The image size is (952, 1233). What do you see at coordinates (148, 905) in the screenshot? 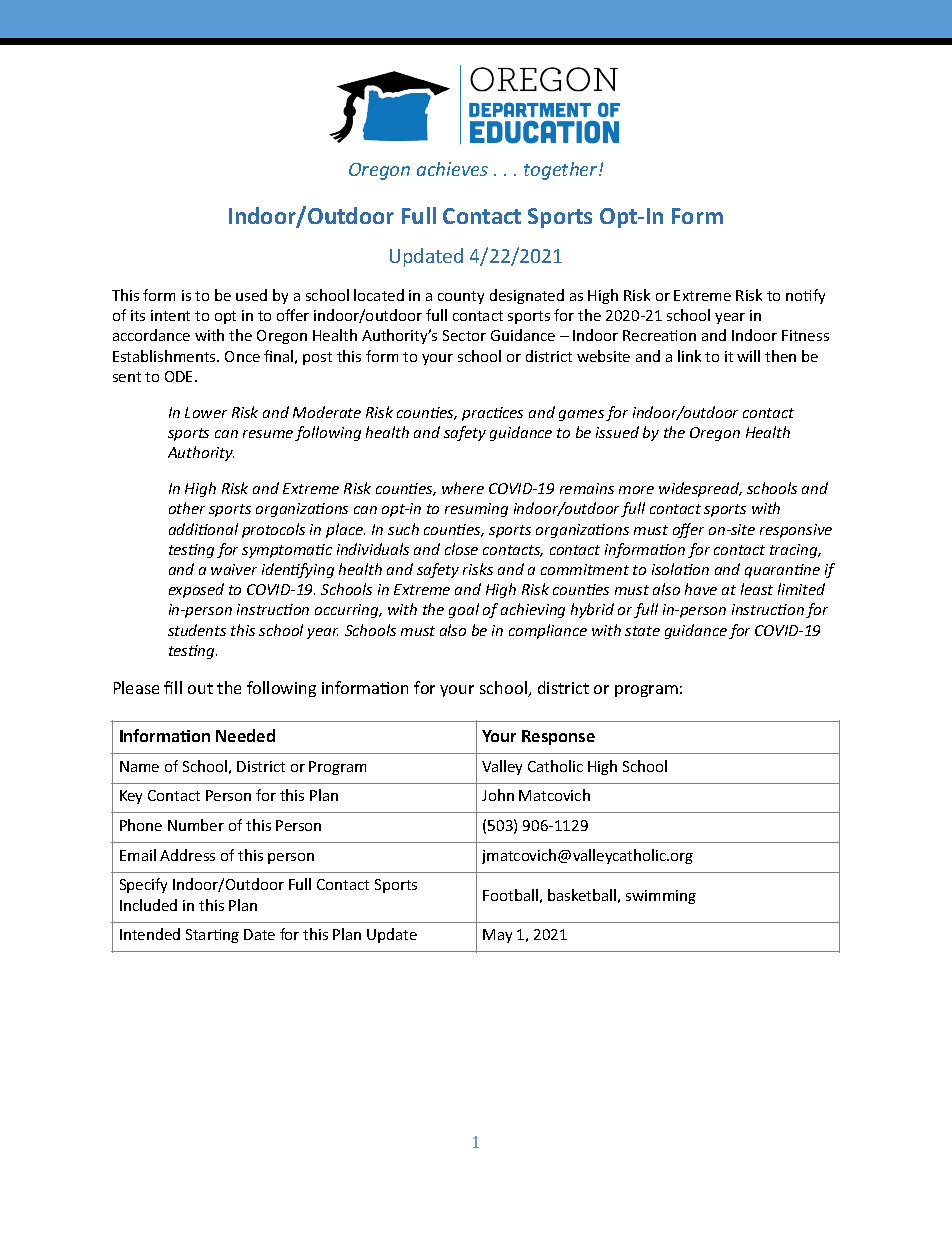
I see `Included` at bounding box center [148, 905].
